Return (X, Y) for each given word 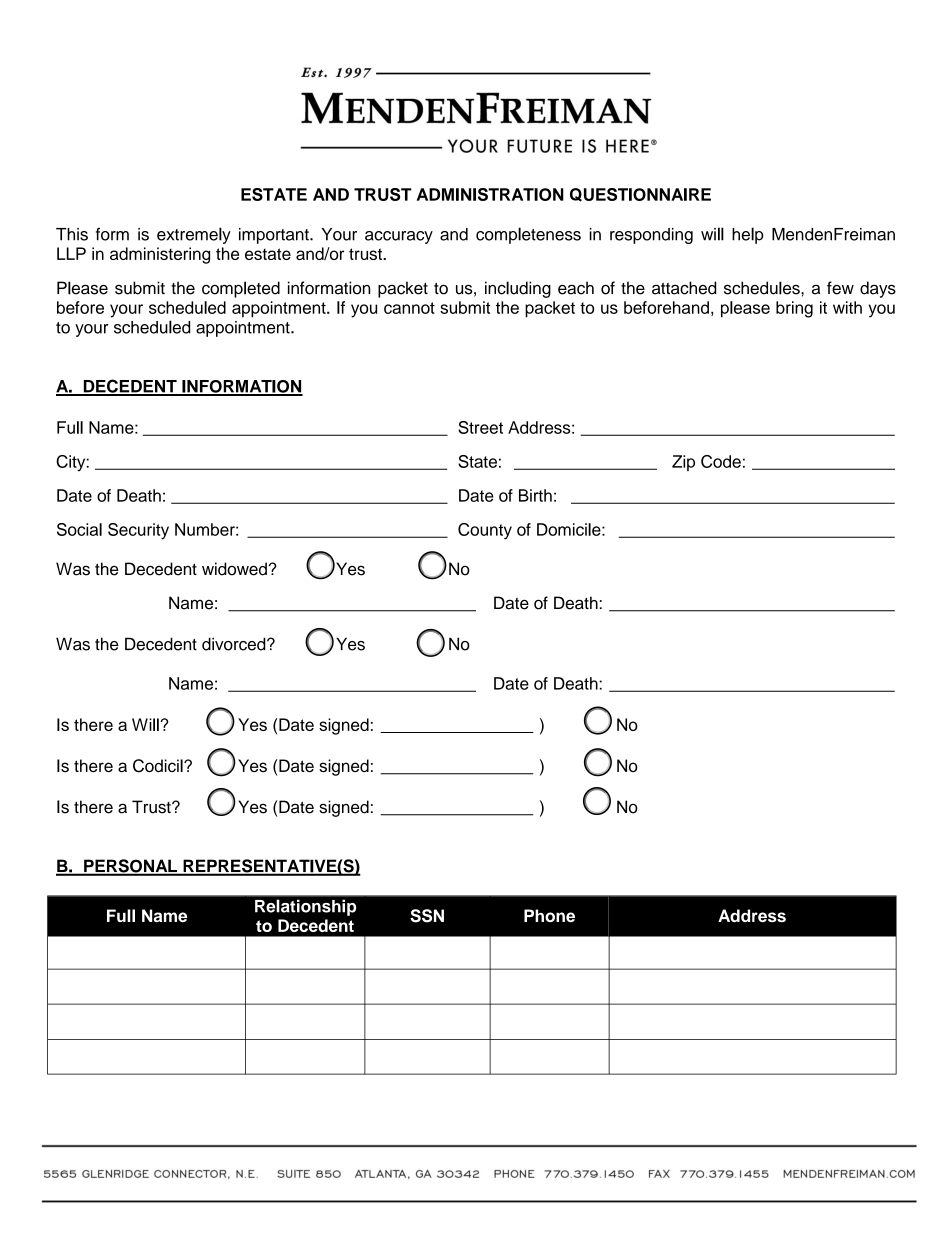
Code (721, 461)
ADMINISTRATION (490, 194)
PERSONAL (131, 867)
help (748, 235)
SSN (427, 916)
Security (138, 531)
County (485, 531)
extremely (194, 235)
